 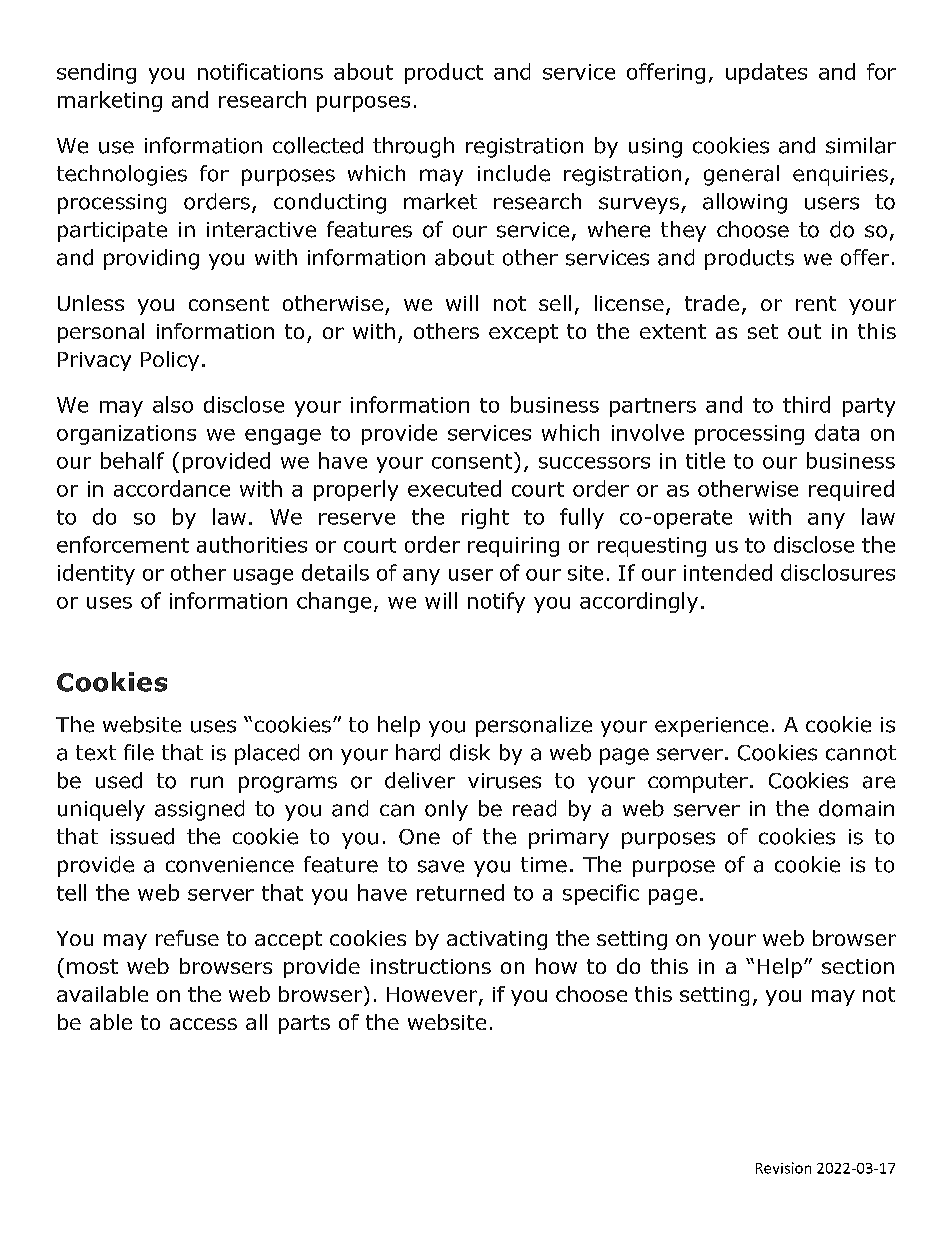 I want to click on intended, so click(x=728, y=572).
